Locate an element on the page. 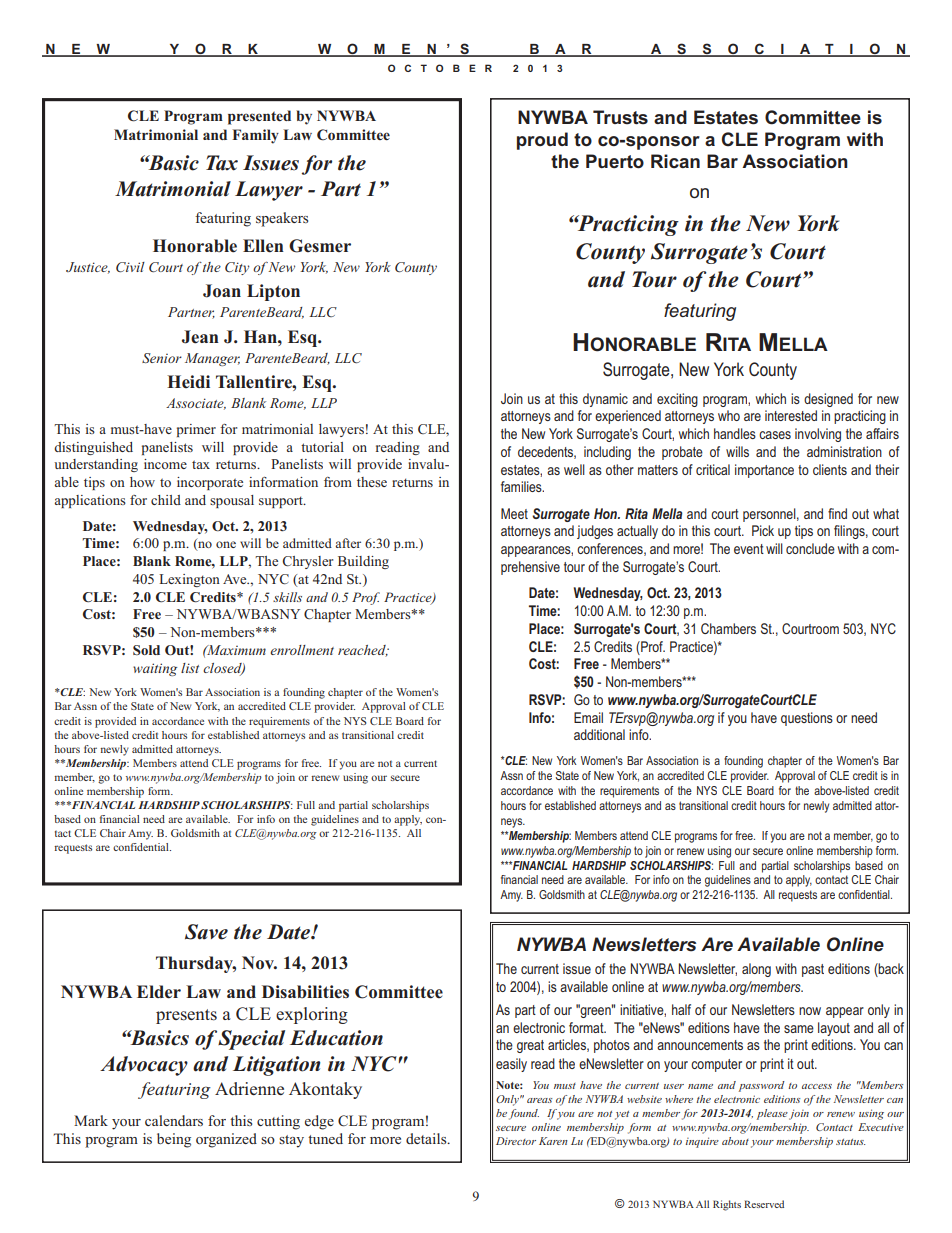  Rican is located at coordinates (675, 161).
